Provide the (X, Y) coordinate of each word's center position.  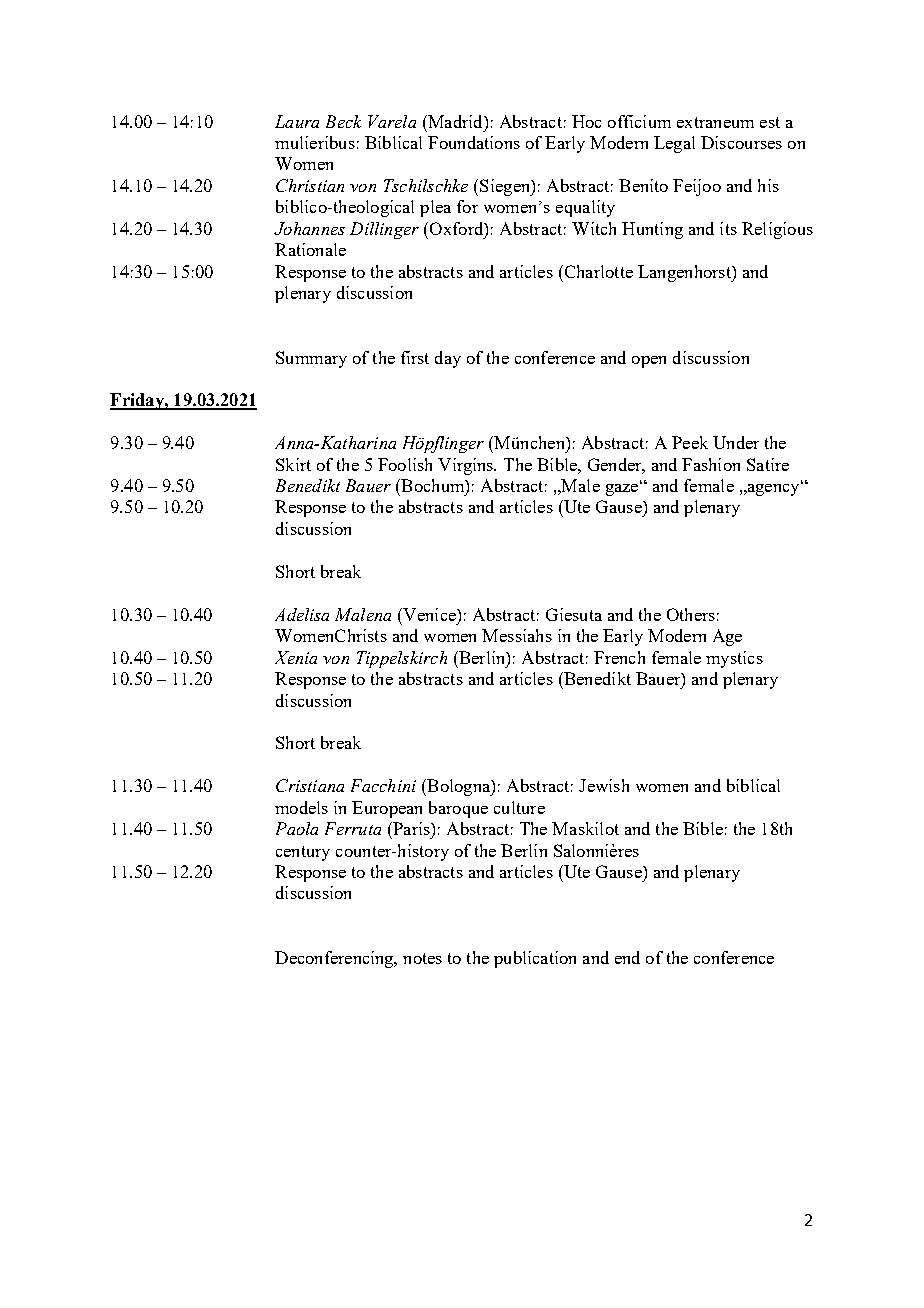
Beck (343, 121)
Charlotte (597, 271)
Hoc (586, 121)
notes (422, 958)
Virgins (467, 466)
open (649, 362)
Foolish (405, 464)
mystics (734, 659)
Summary (311, 359)
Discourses (741, 142)
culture (519, 807)
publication (535, 959)
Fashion (711, 464)
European (387, 809)
